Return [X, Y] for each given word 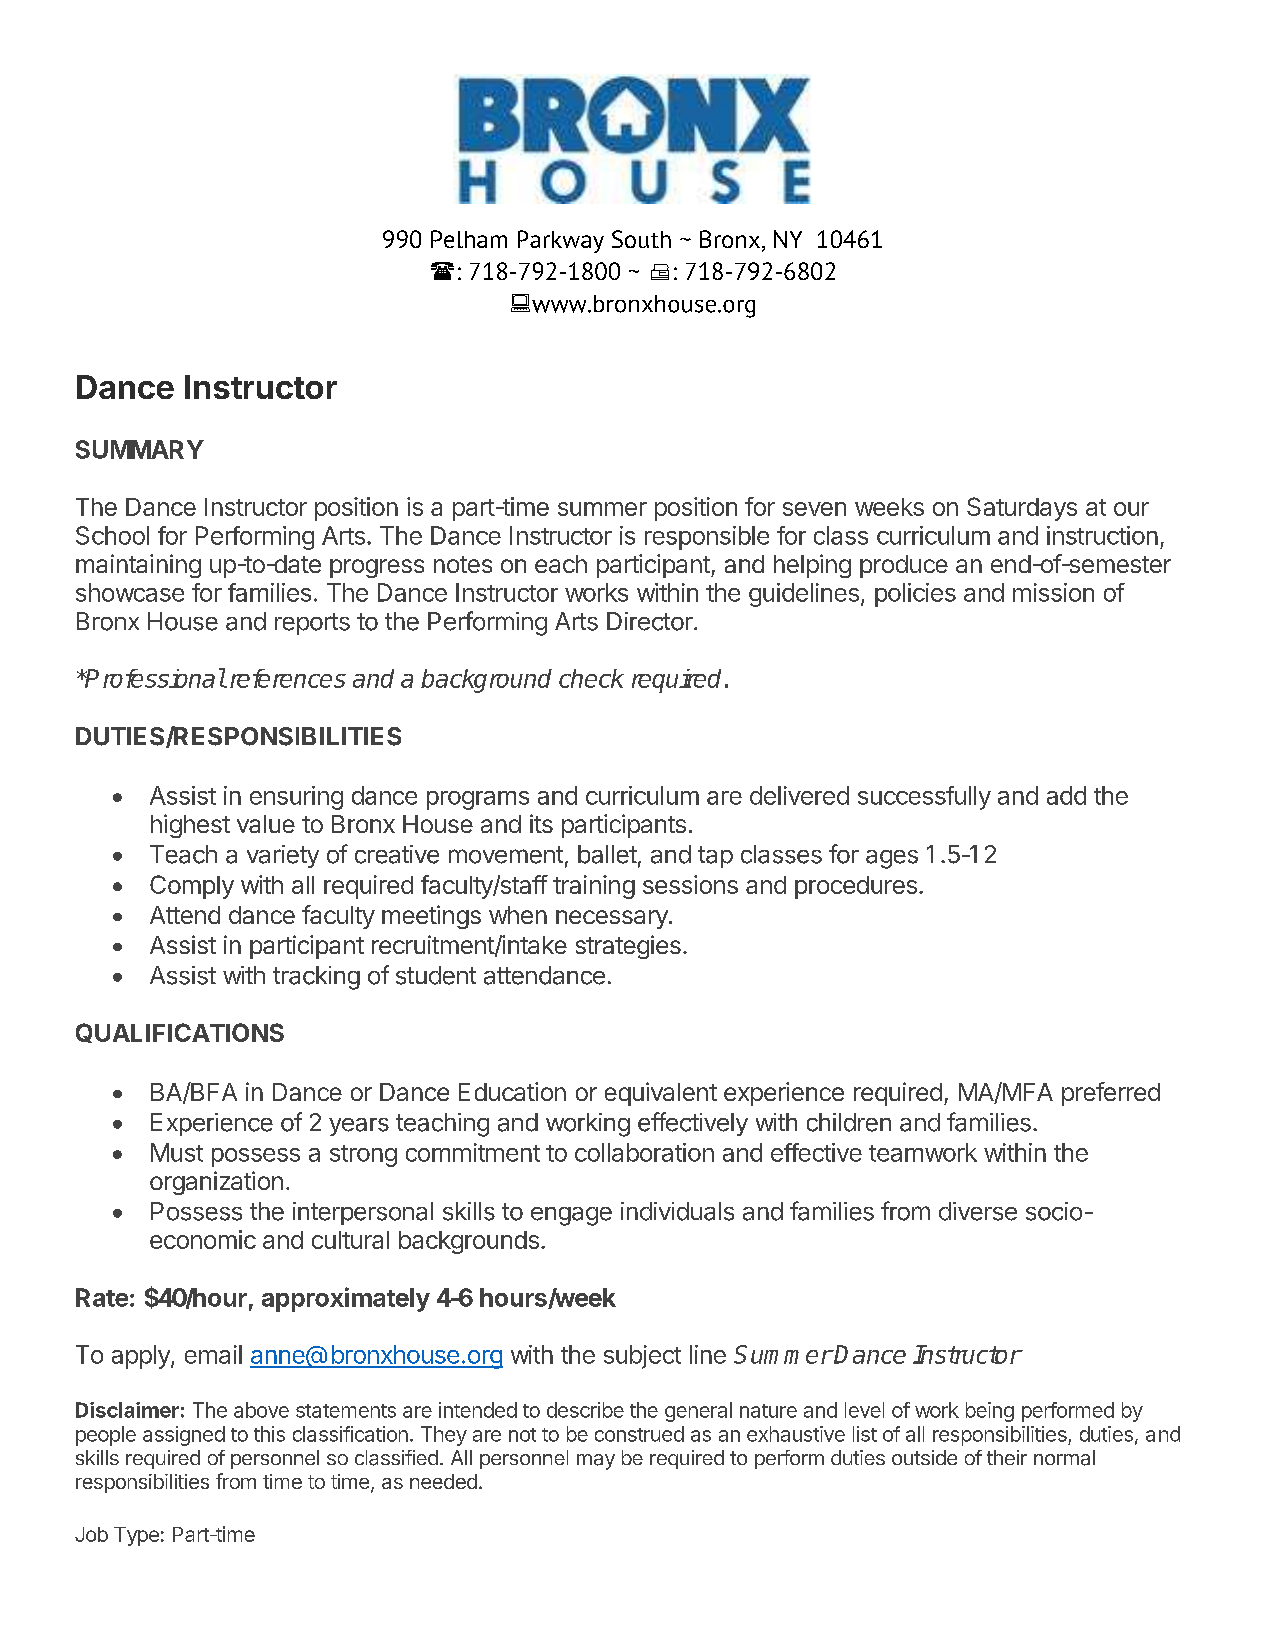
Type [136, 1536]
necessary [613, 919]
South [641, 239]
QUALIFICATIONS [180, 1033]
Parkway [561, 241]
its [541, 823]
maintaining [138, 566]
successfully [924, 798]
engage [571, 1216]
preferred [1111, 1094]
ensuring [296, 798]
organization [216, 1183]
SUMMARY [140, 449]
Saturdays [1022, 509]
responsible [707, 538]
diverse [978, 1211]
